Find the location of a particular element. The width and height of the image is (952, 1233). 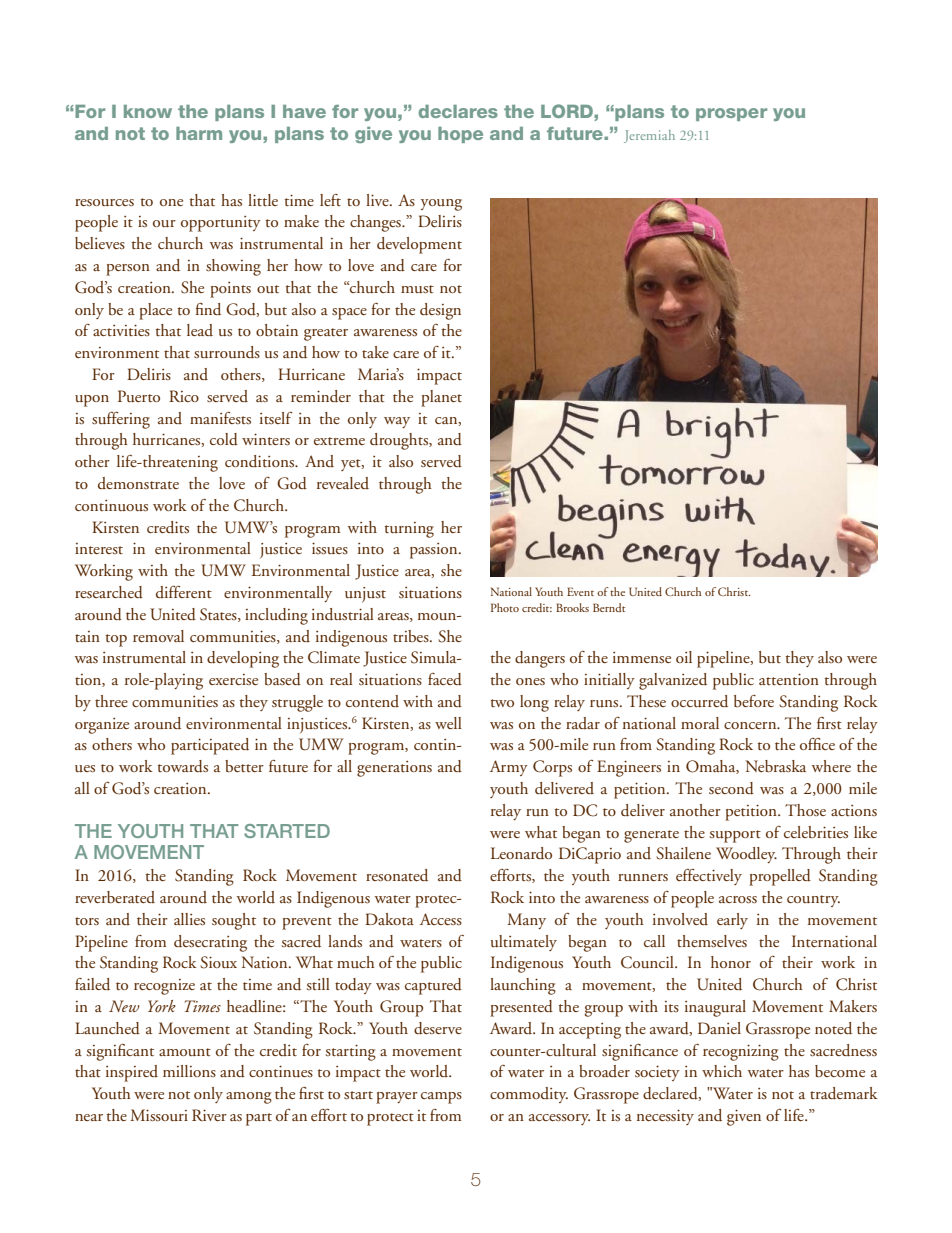

harm is located at coordinates (199, 133).
